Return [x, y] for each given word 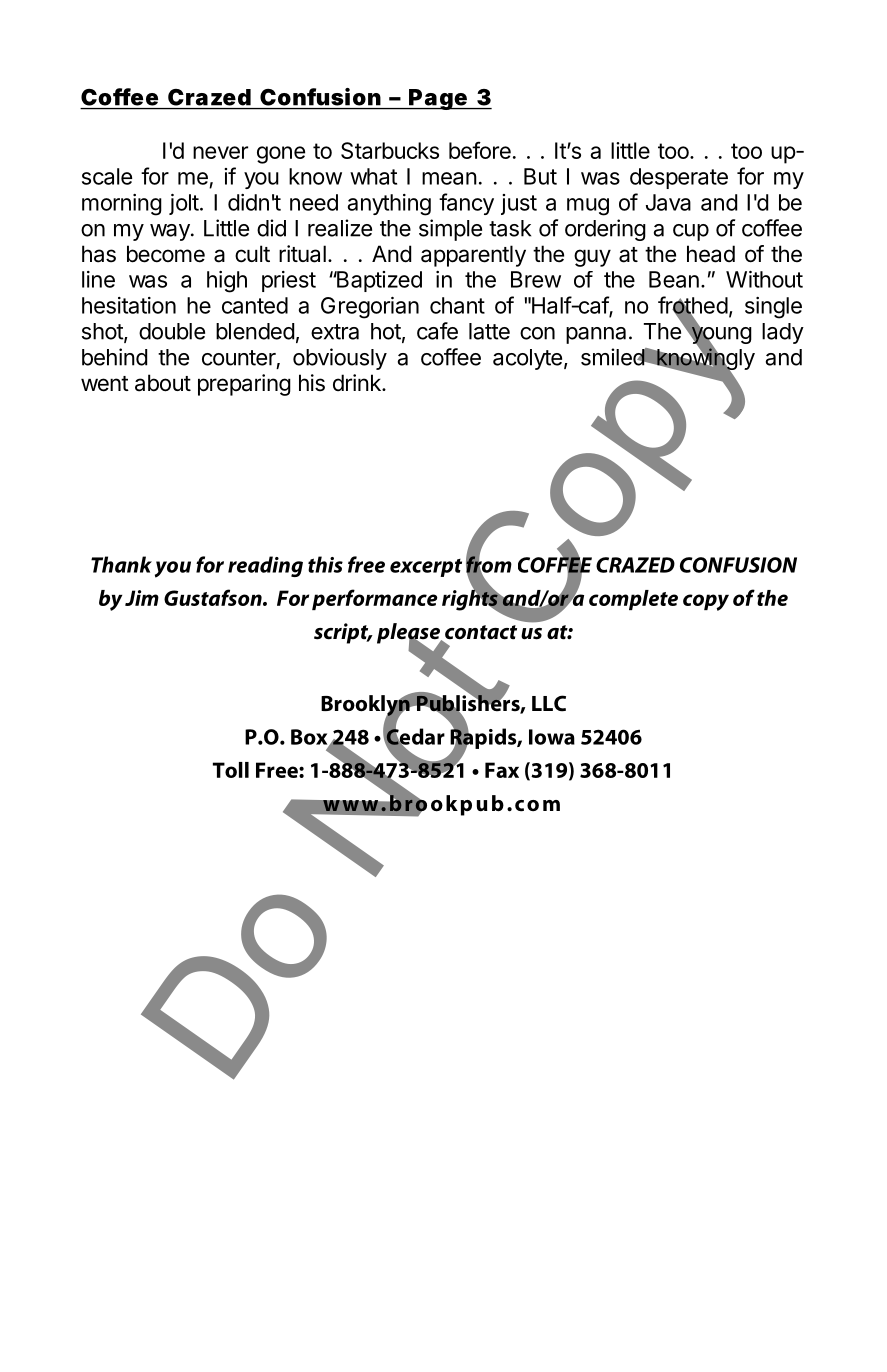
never [220, 152]
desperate [679, 178]
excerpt [426, 568]
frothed [693, 306]
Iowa [552, 737]
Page [438, 99]
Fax [502, 770]
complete [633, 600]
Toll [231, 770]
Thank [121, 564]
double [172, 331]
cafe [437, 331]
